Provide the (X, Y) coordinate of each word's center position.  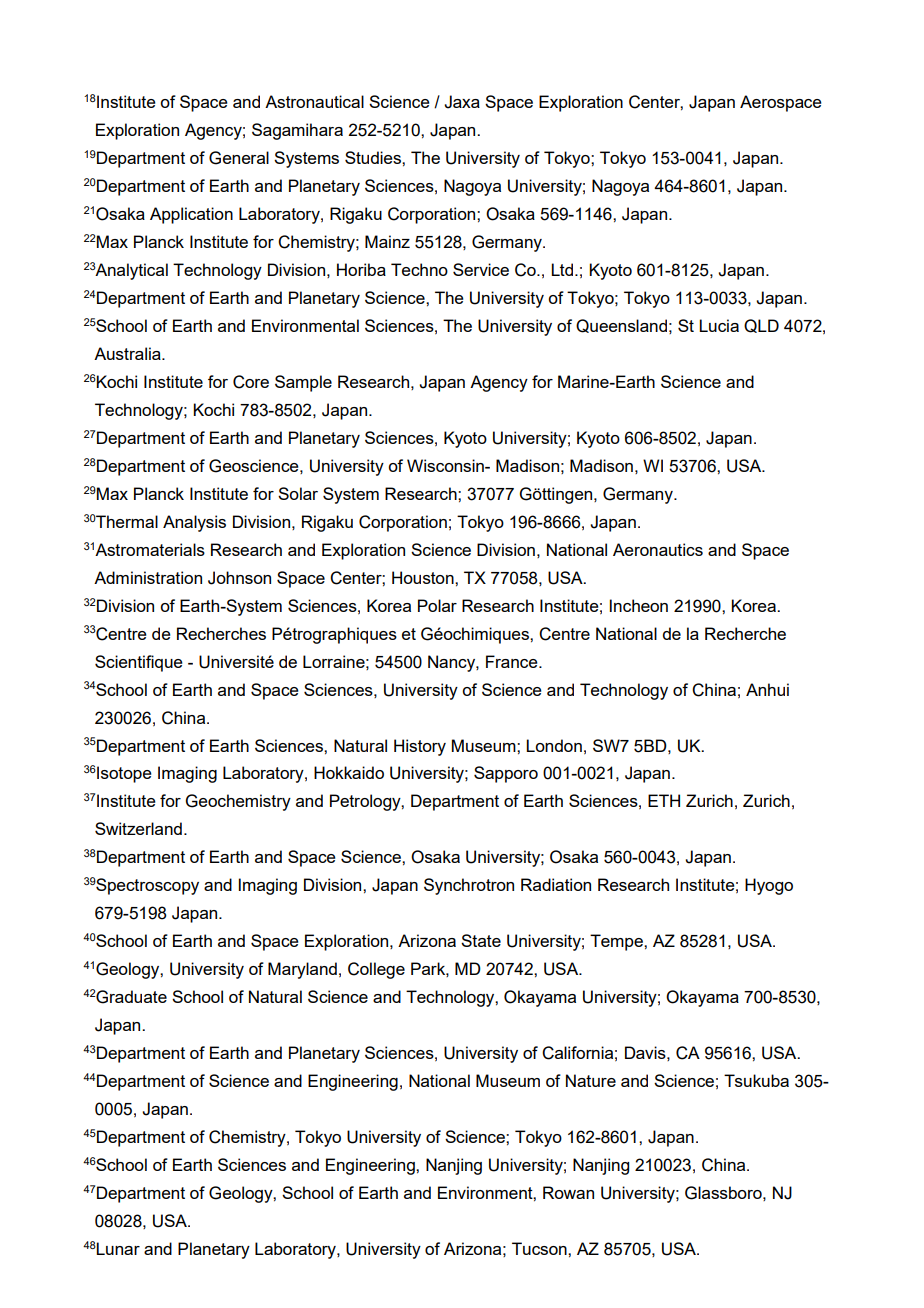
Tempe (617, 942)
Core (251, 382)
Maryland (302, 970)
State (481, 940)
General (239, 158)
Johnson (239, 578)
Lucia (719, 325)
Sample (303, 383)
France (513, 661)
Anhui (767, 689)
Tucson (540, 1248)
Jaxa (462, 102)
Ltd (563, 269)
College (376, 970)
